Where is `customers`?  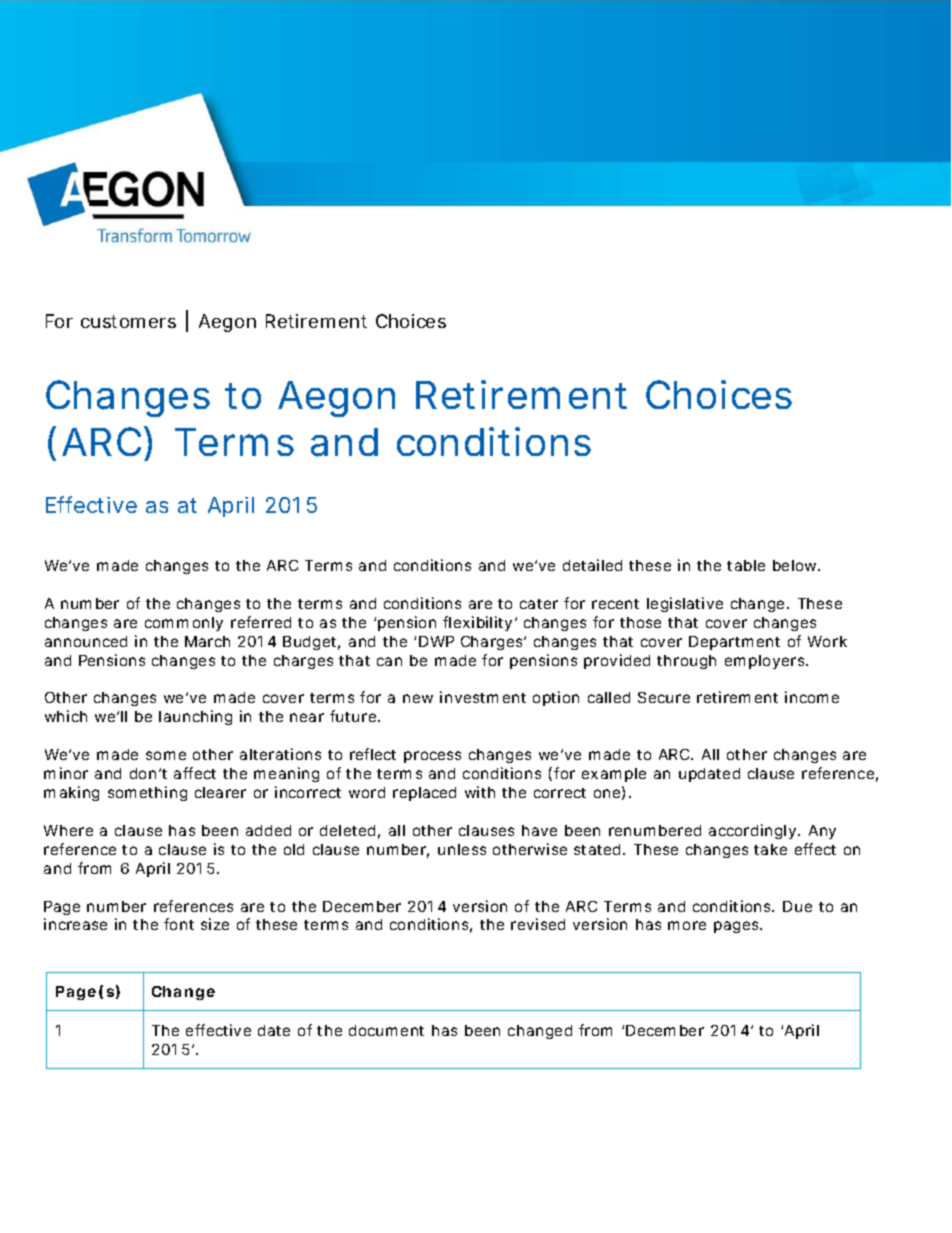 customers is located at coordinates (128, 321).
